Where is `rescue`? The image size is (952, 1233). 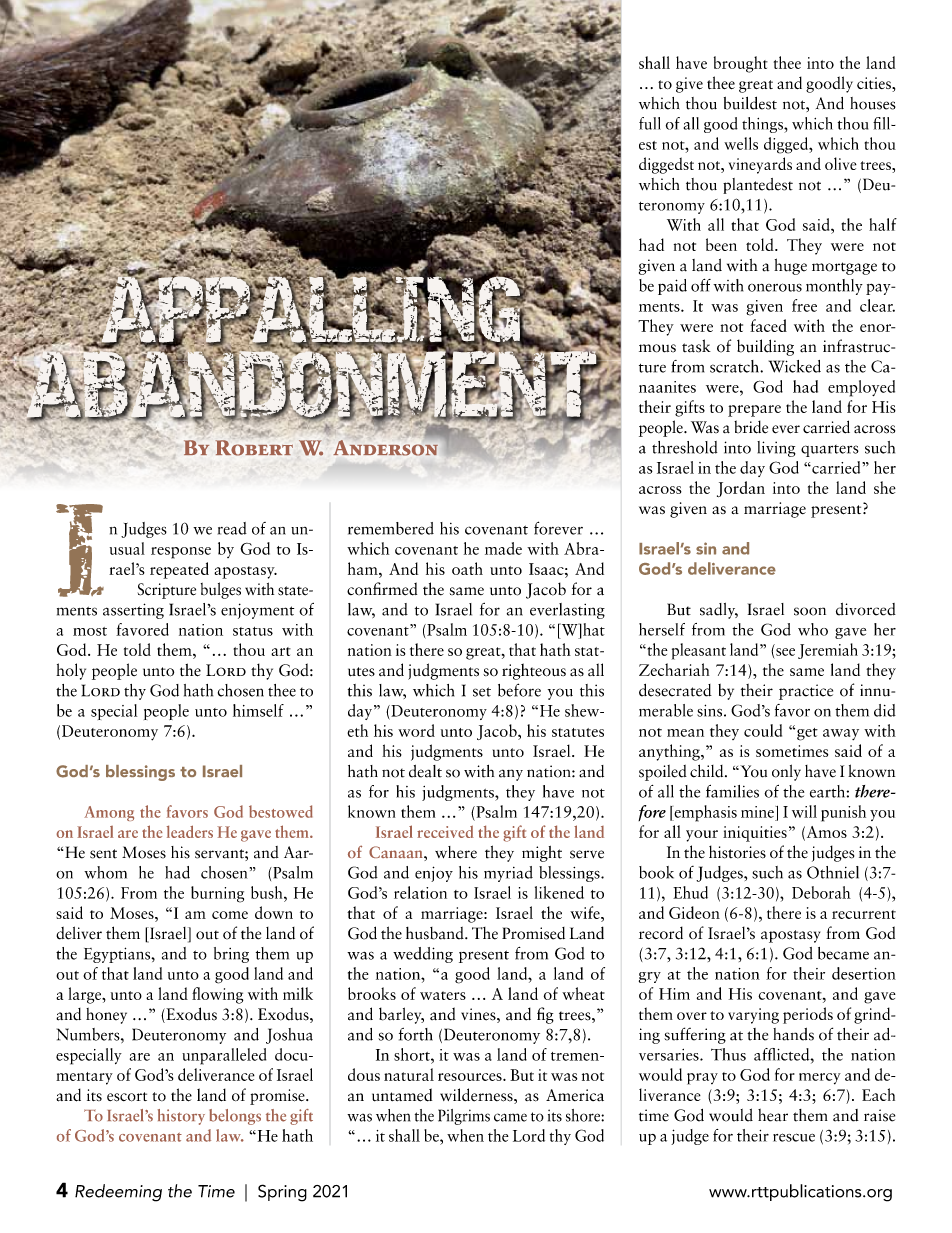
rescue is located at coordinates (794, 1137).
